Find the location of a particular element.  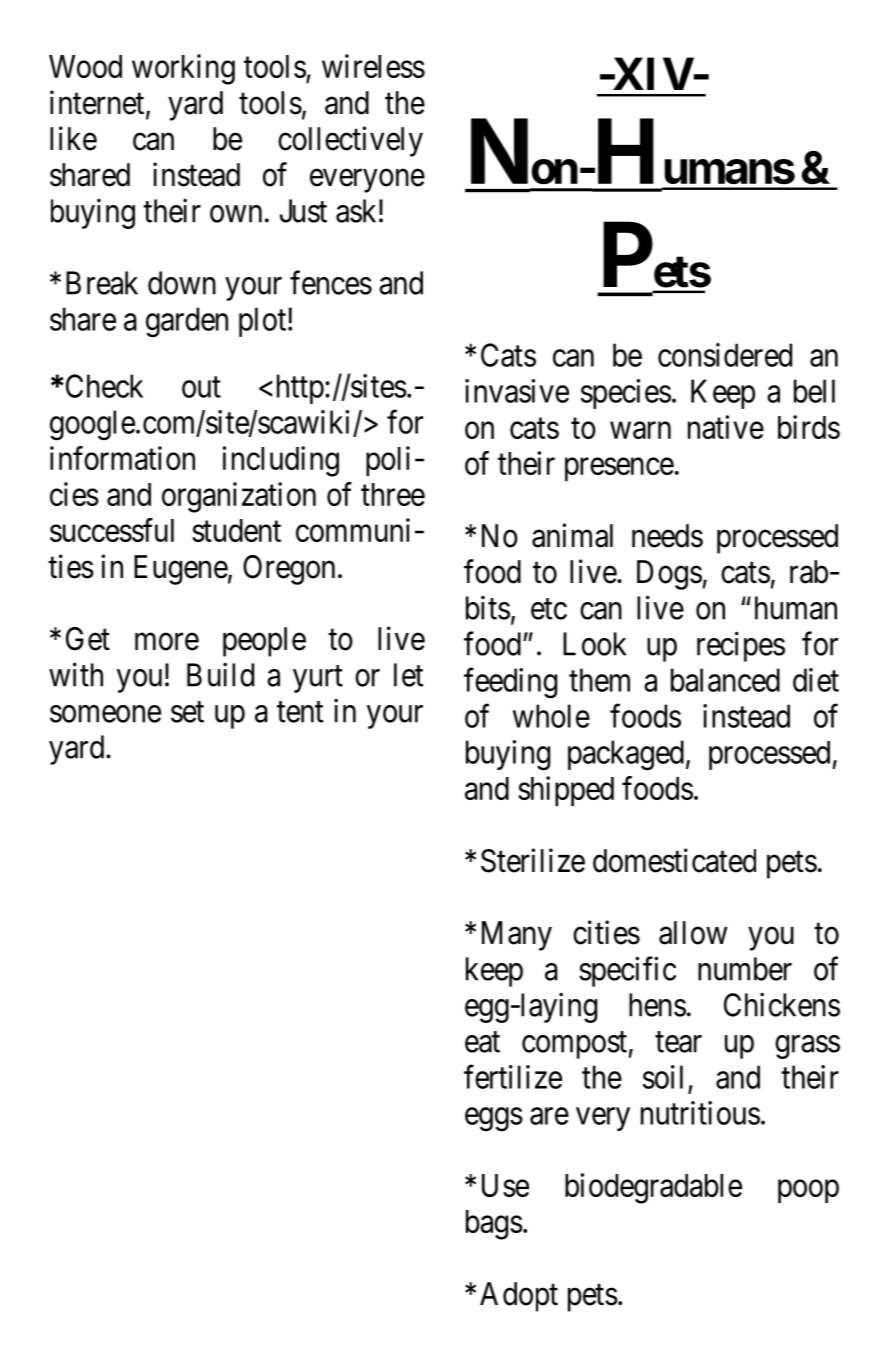

domesticated is located at coordinates (674, 860).
